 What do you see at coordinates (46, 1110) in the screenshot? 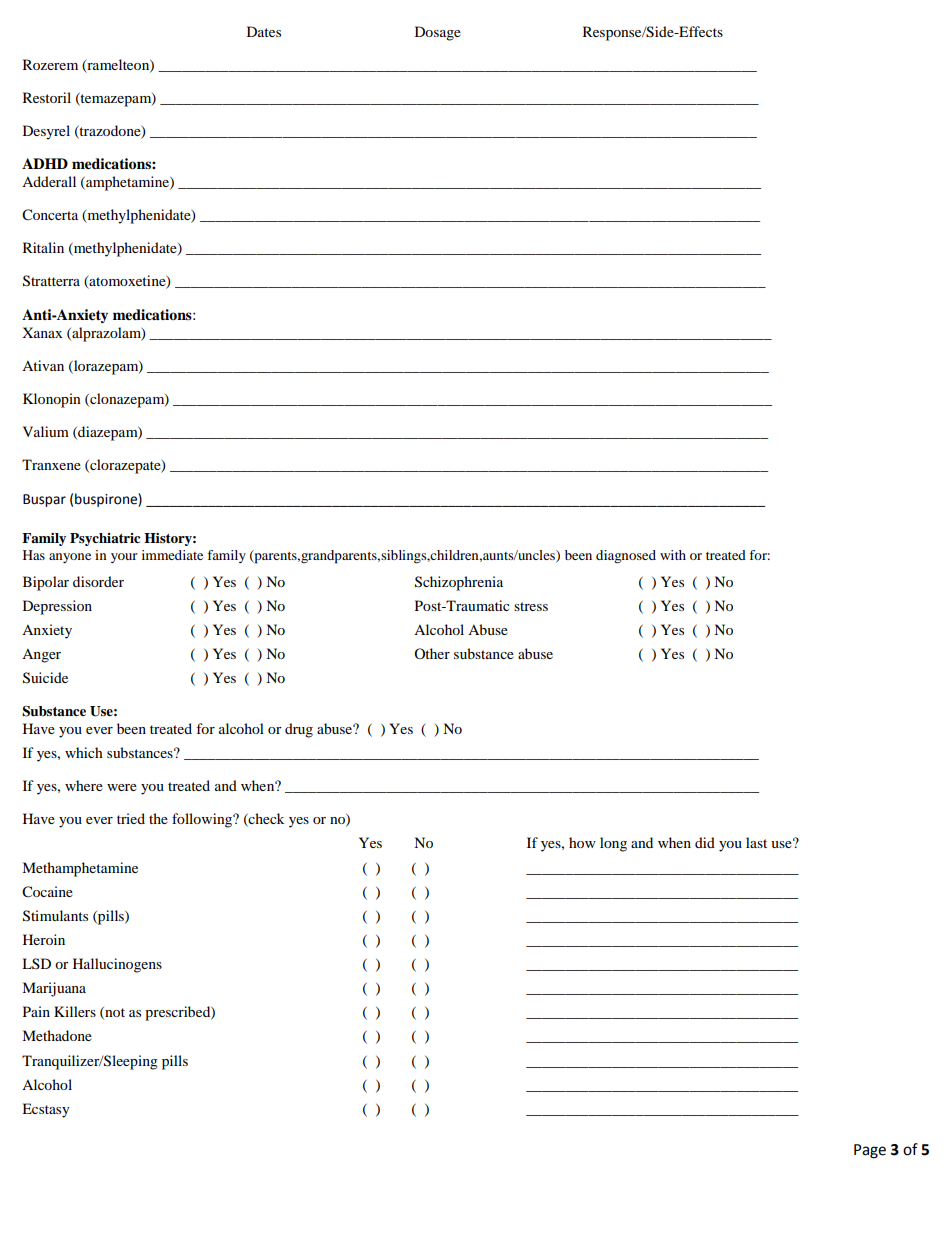
I see `Ecstasy` at bounding box center [46, 1110].
